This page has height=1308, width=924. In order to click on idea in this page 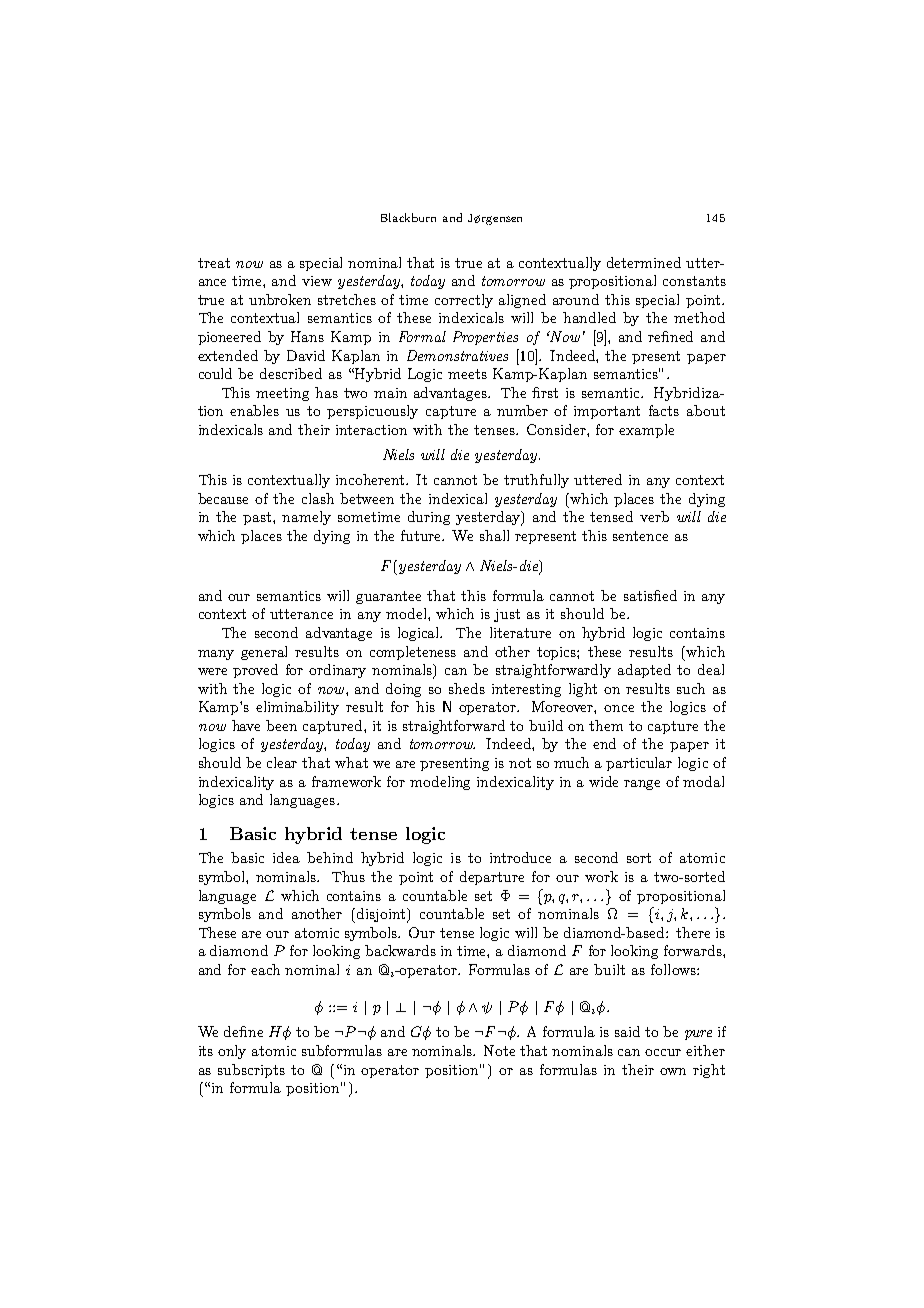, I will do `click(286, 857)`.
